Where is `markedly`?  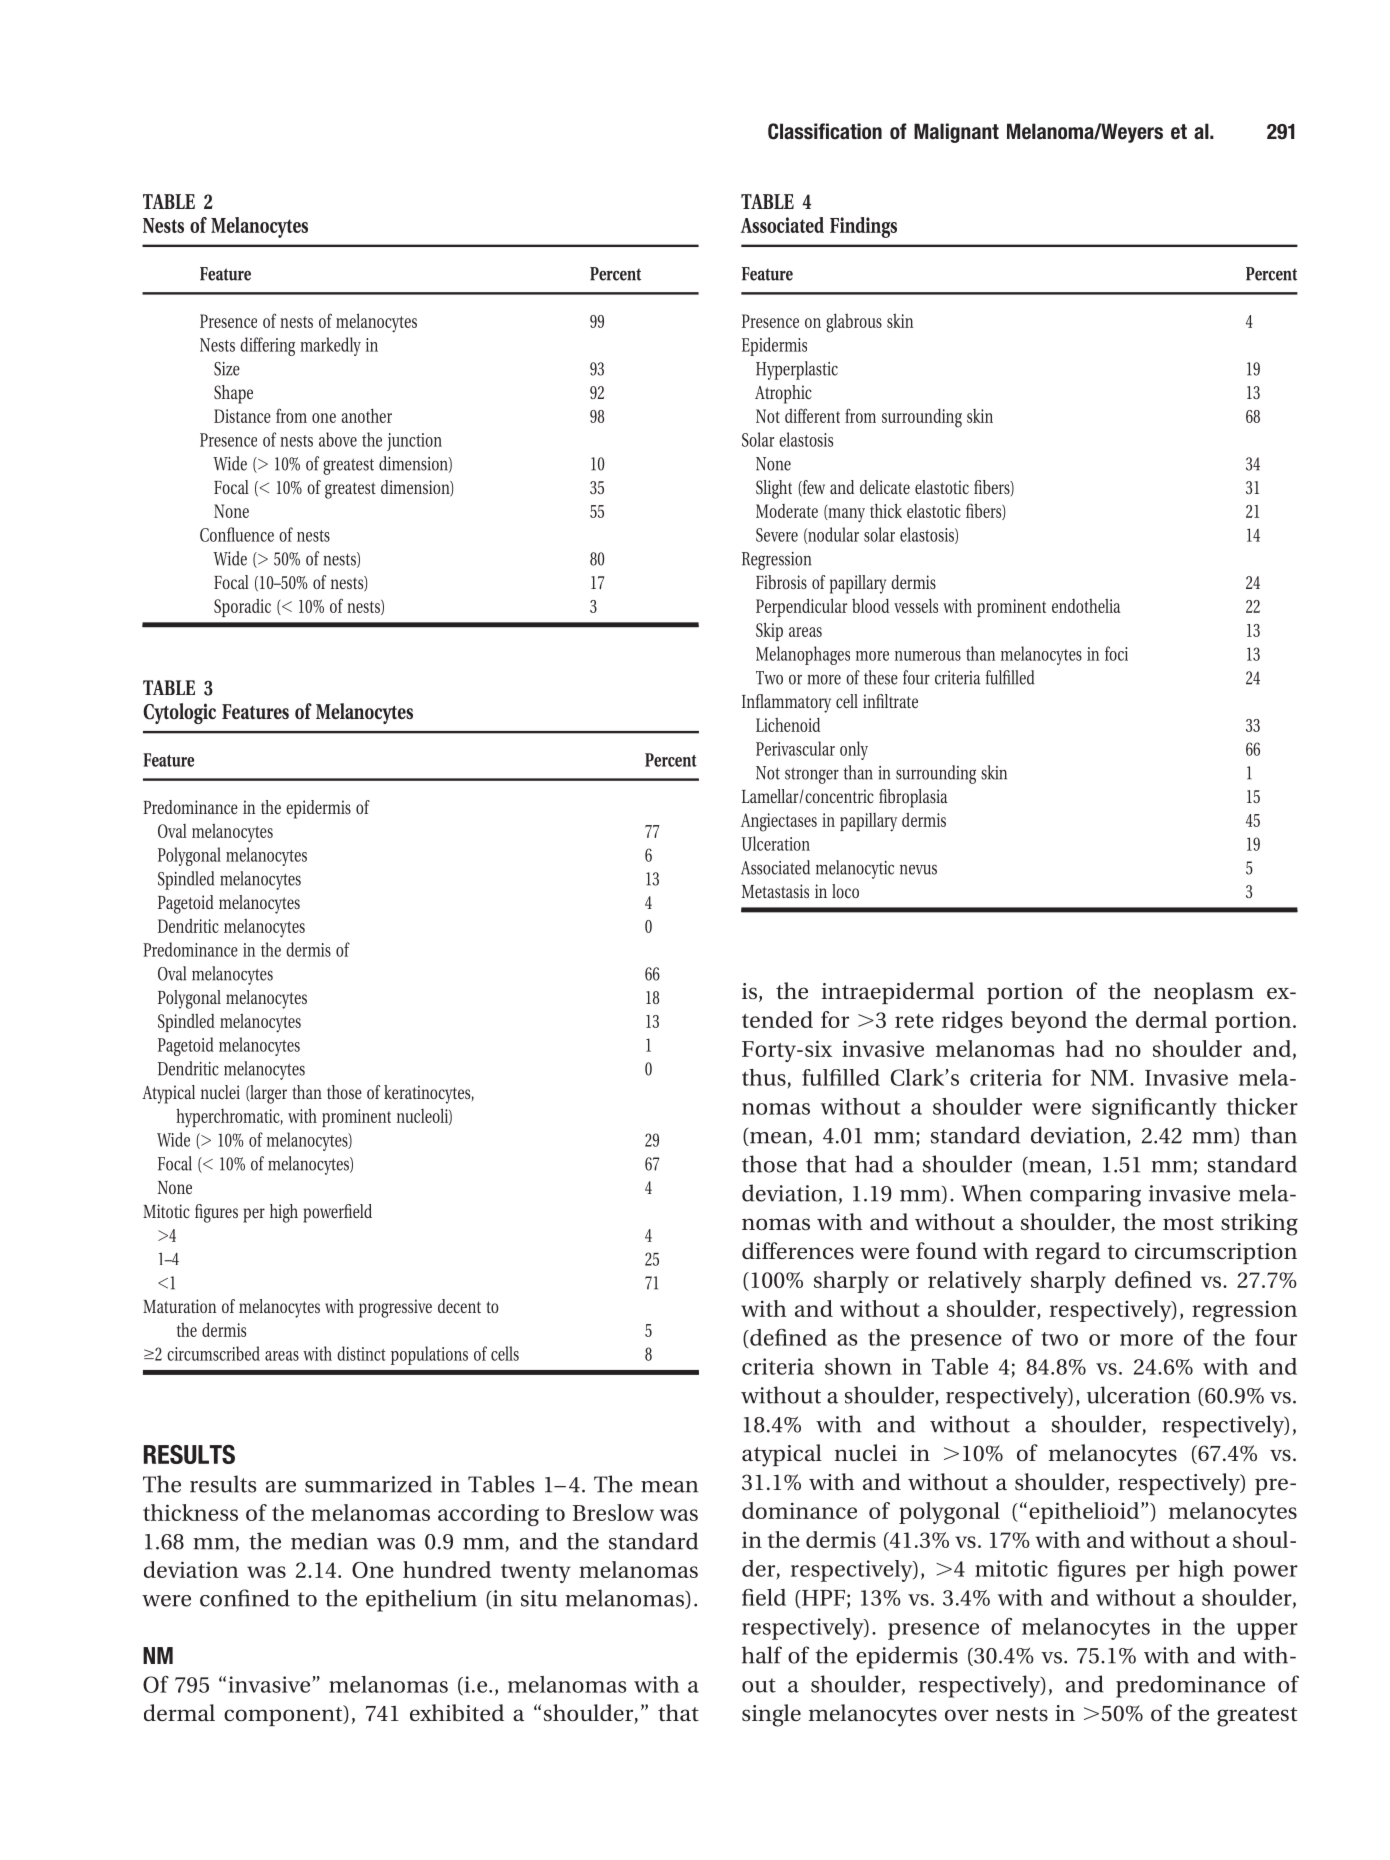 markedly is located at coordinates (330, 346).
